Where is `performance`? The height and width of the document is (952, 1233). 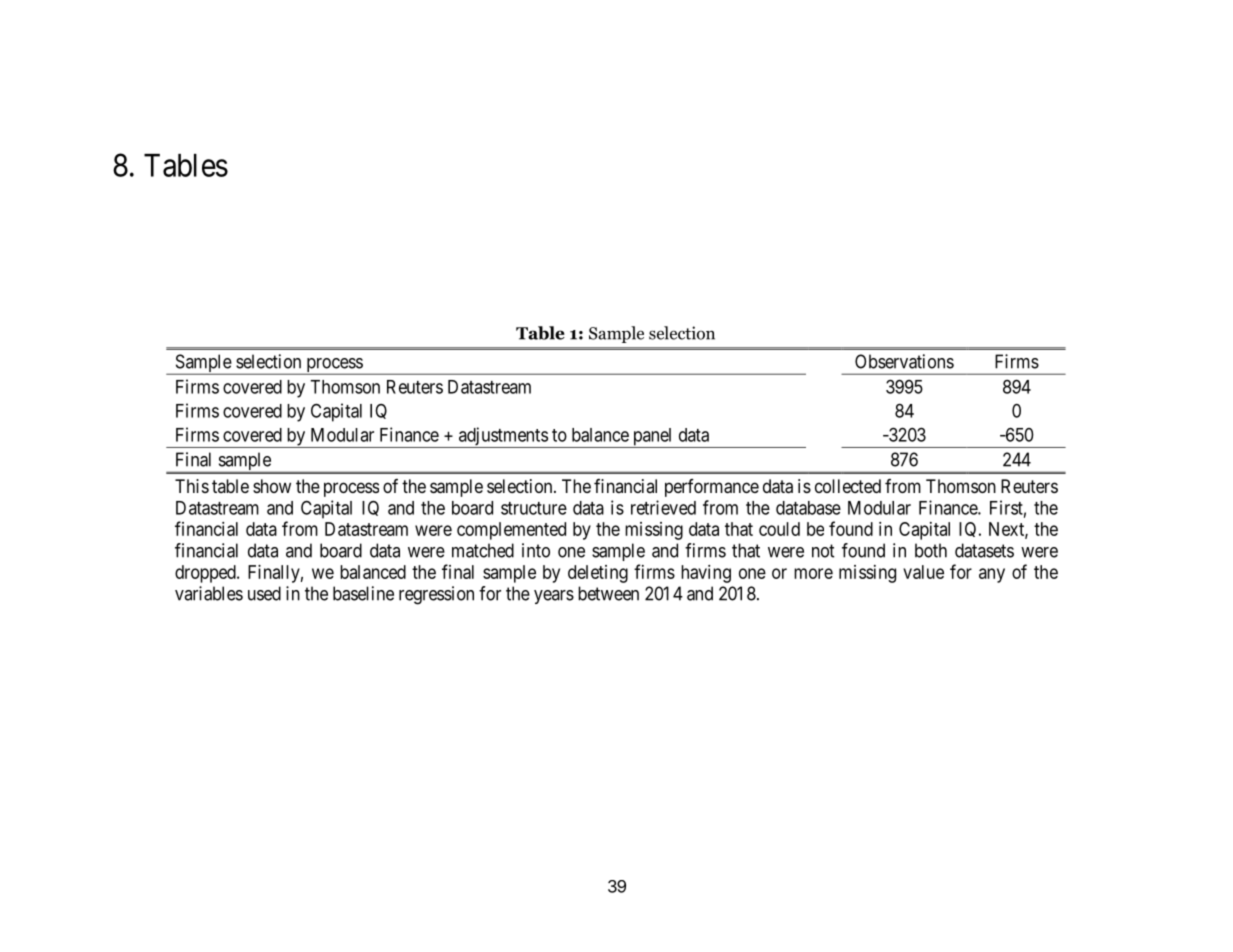
performance is located at coordinates (712, 488).
